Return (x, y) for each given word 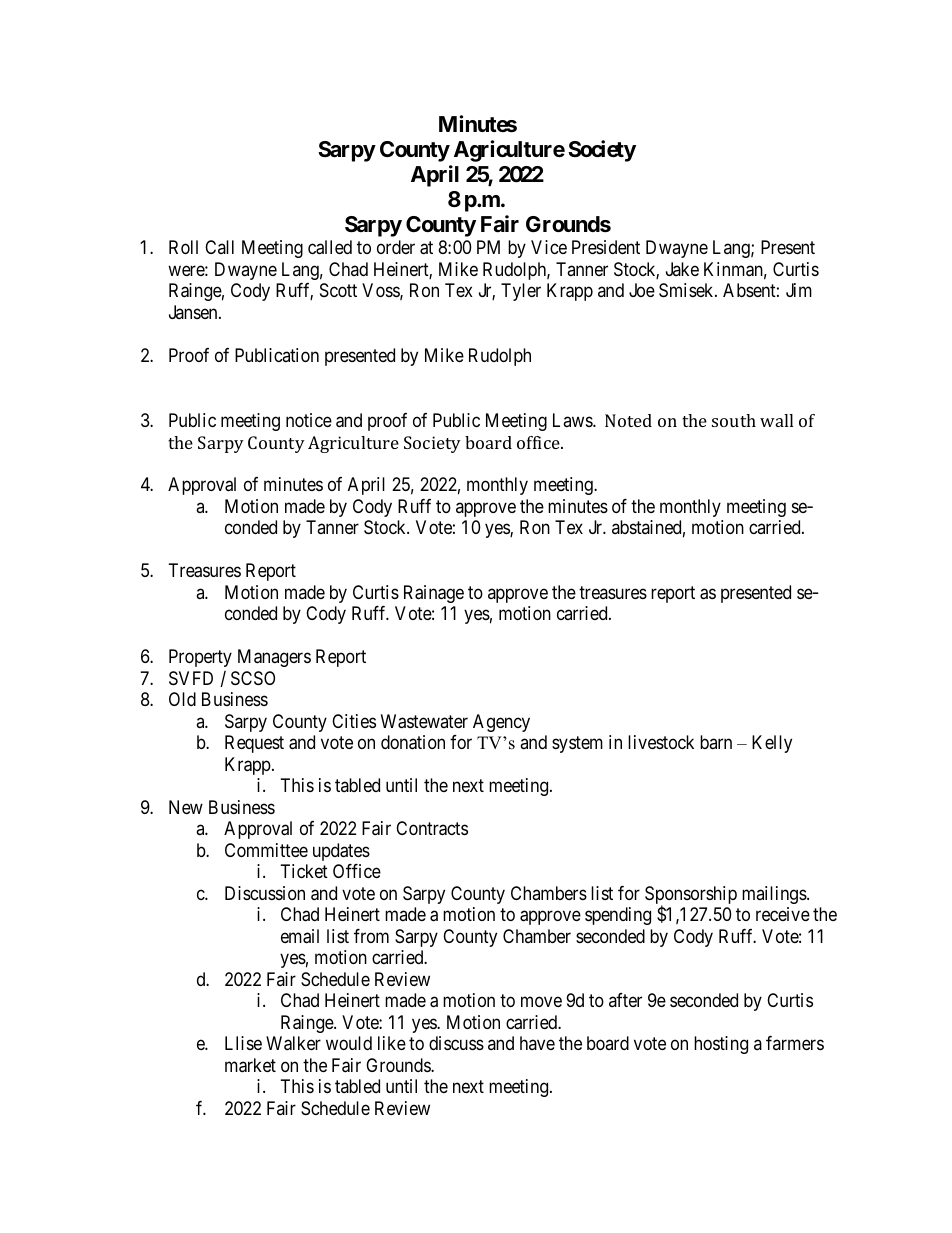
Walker (293, 1043)
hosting (721, 1045)
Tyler (521, 292)
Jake (682, 269)
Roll (183, 247)
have (537, 1043)
